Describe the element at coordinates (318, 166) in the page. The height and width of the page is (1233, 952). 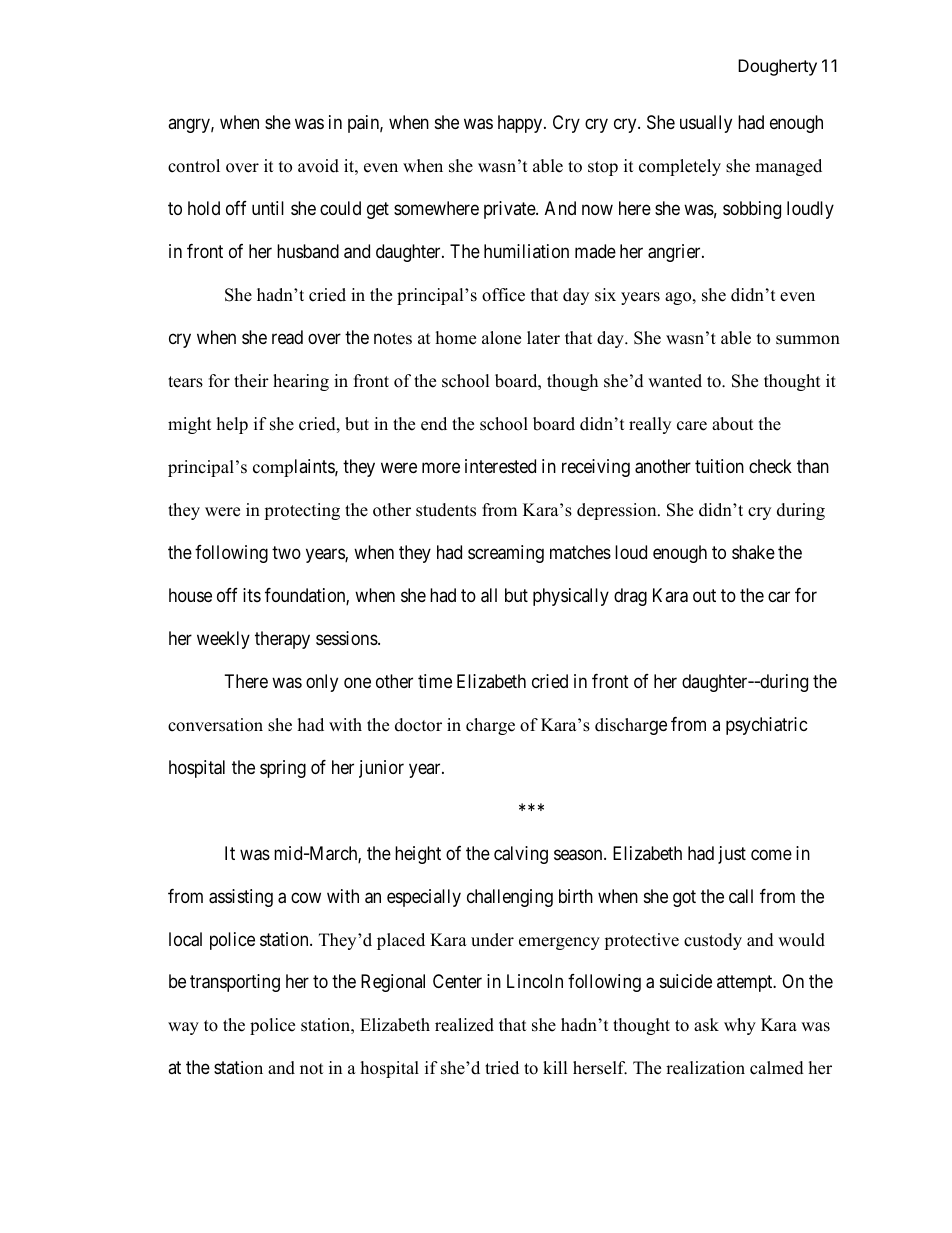
I see `avoid` at that location.
